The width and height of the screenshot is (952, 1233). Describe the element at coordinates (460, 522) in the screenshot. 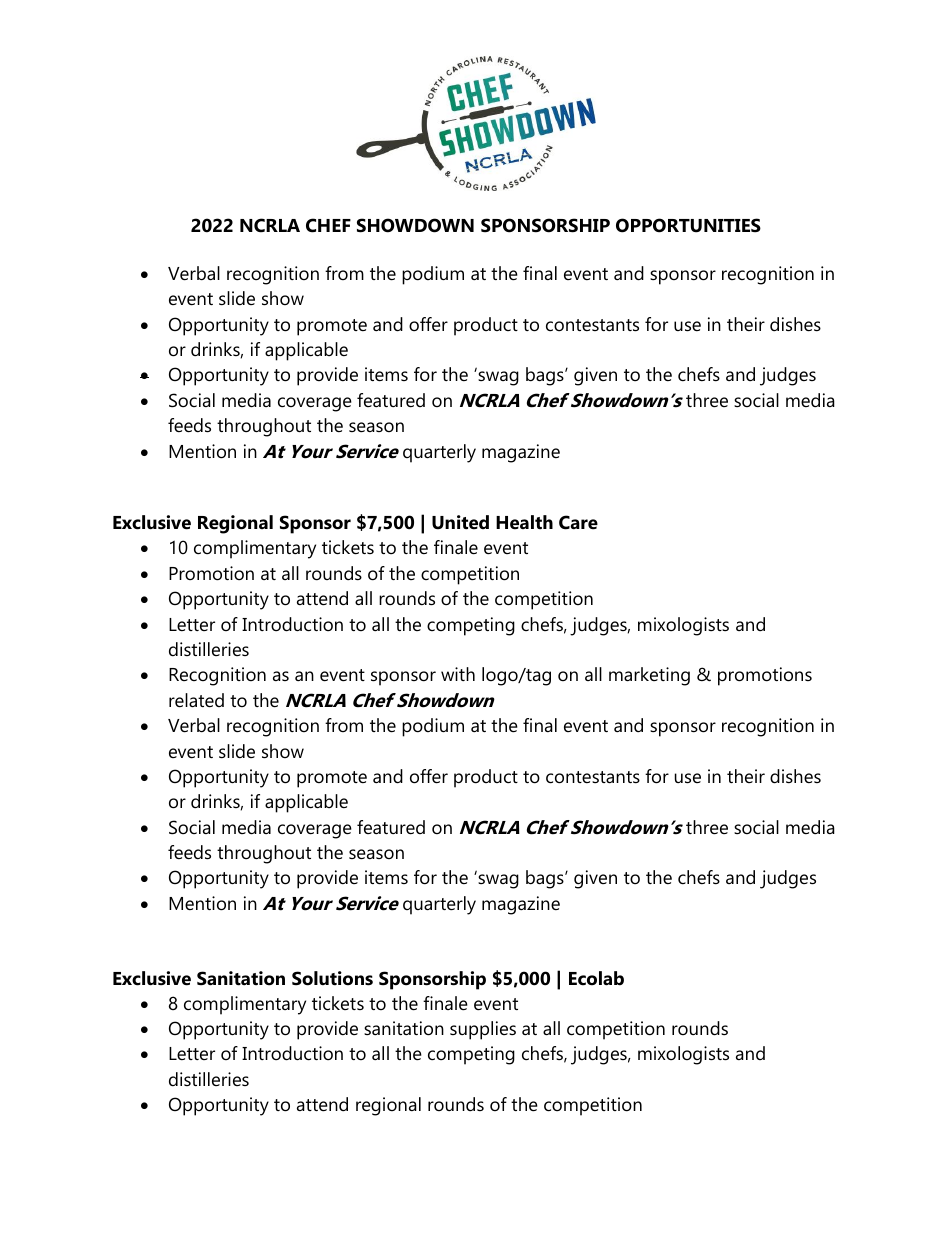

I see `United` at that location.
